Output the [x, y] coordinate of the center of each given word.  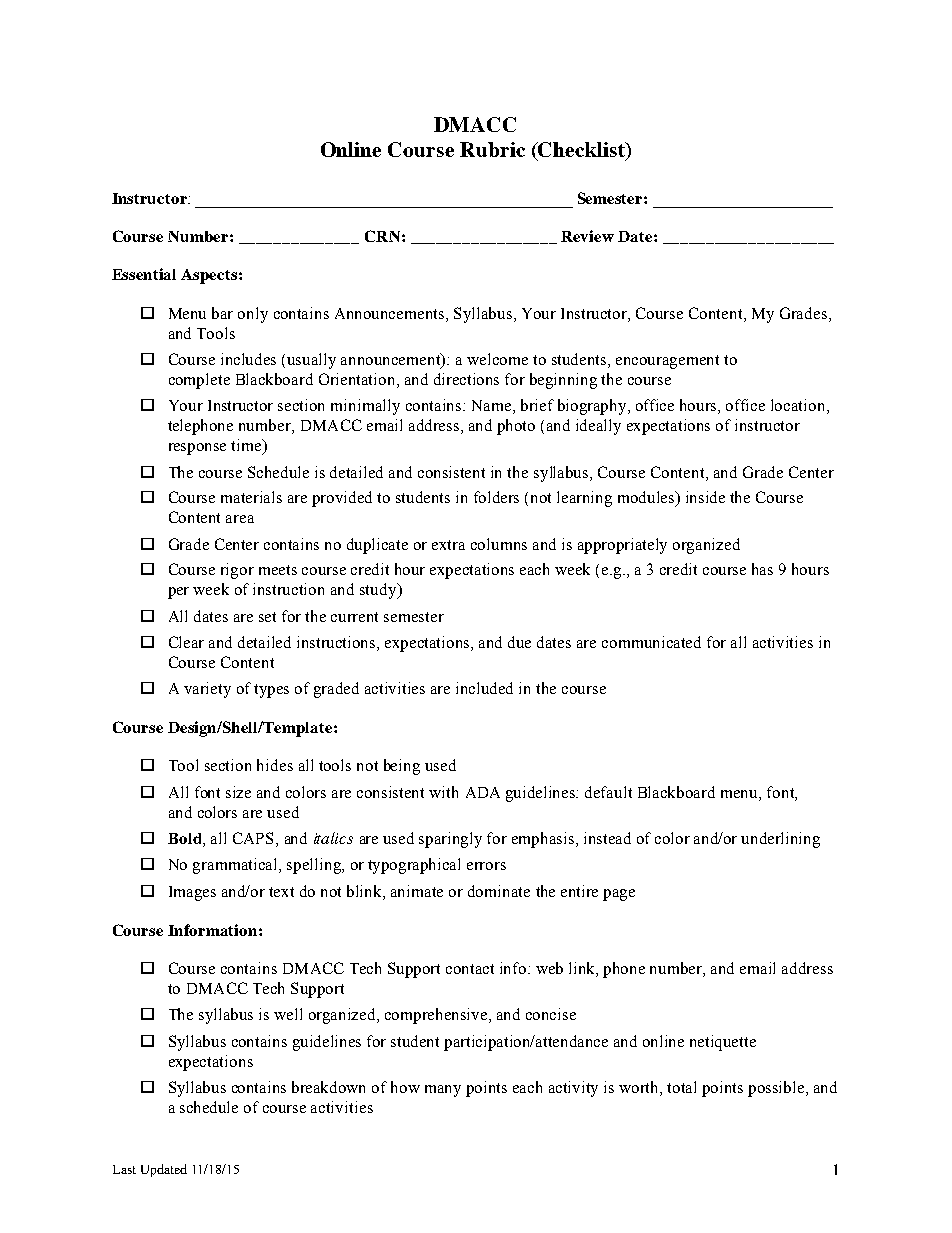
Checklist [581, 149]
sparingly [450, 840]
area [240, 519]
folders [496, 497]
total [681, 1087]
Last [124, 1169]
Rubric [492, 149]
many [443, 1091]
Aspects [210, 276]
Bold [186, 838]
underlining [780, 840]
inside [705, 497]
